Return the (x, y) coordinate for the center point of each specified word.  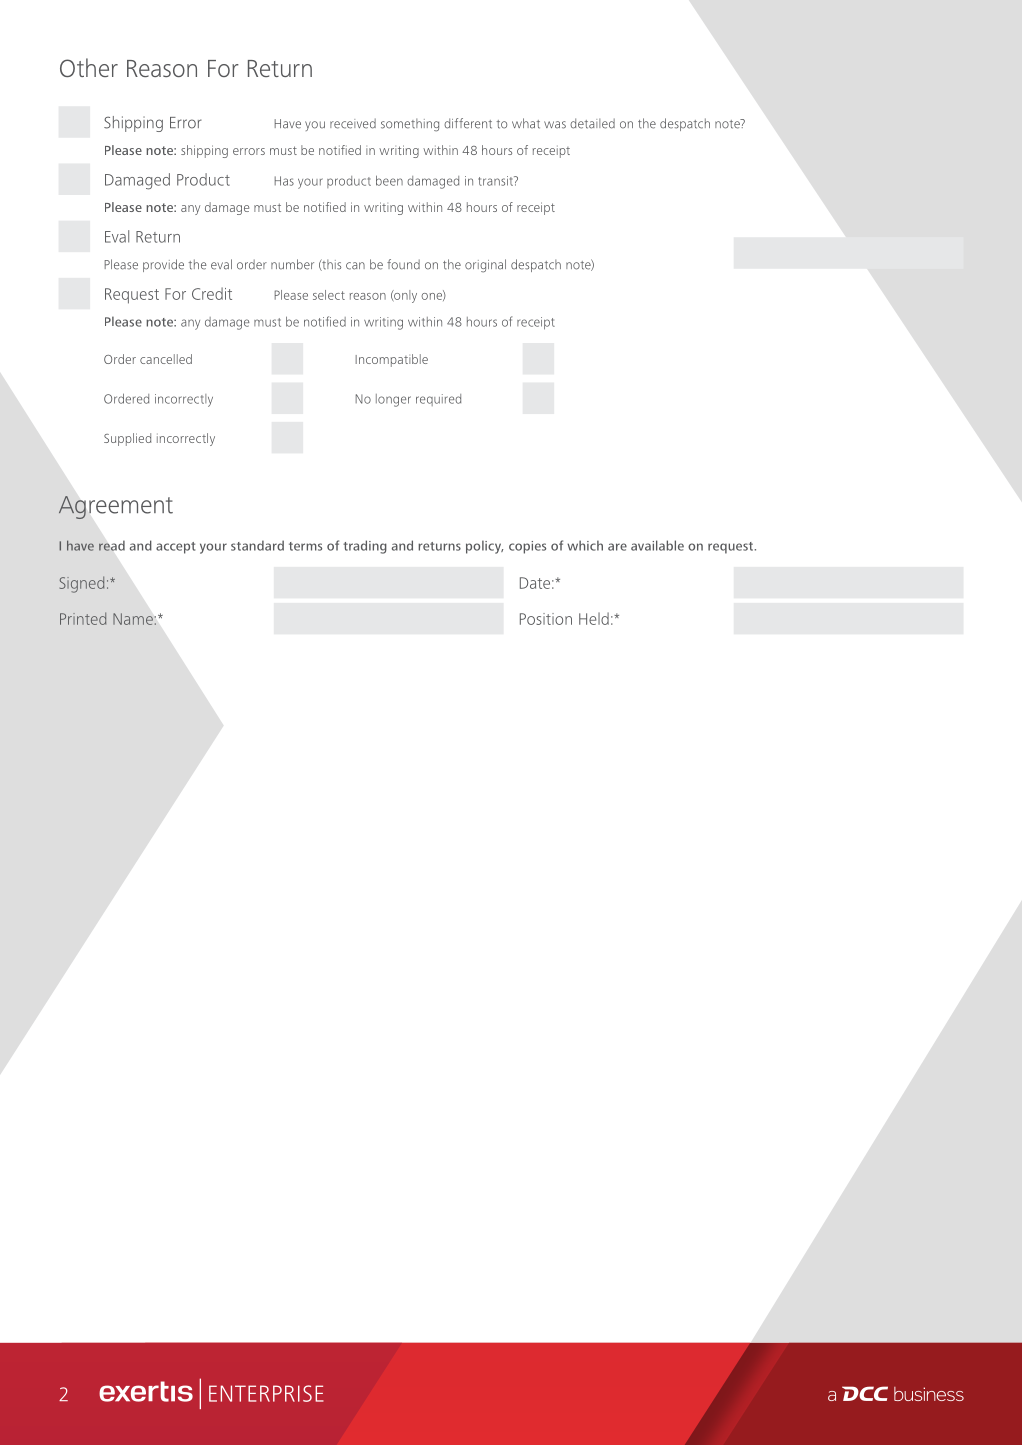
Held (594, 618)
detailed (592, 123)
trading (365, 547)
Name (133, 619)
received (353, 123)
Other (89, 67)
